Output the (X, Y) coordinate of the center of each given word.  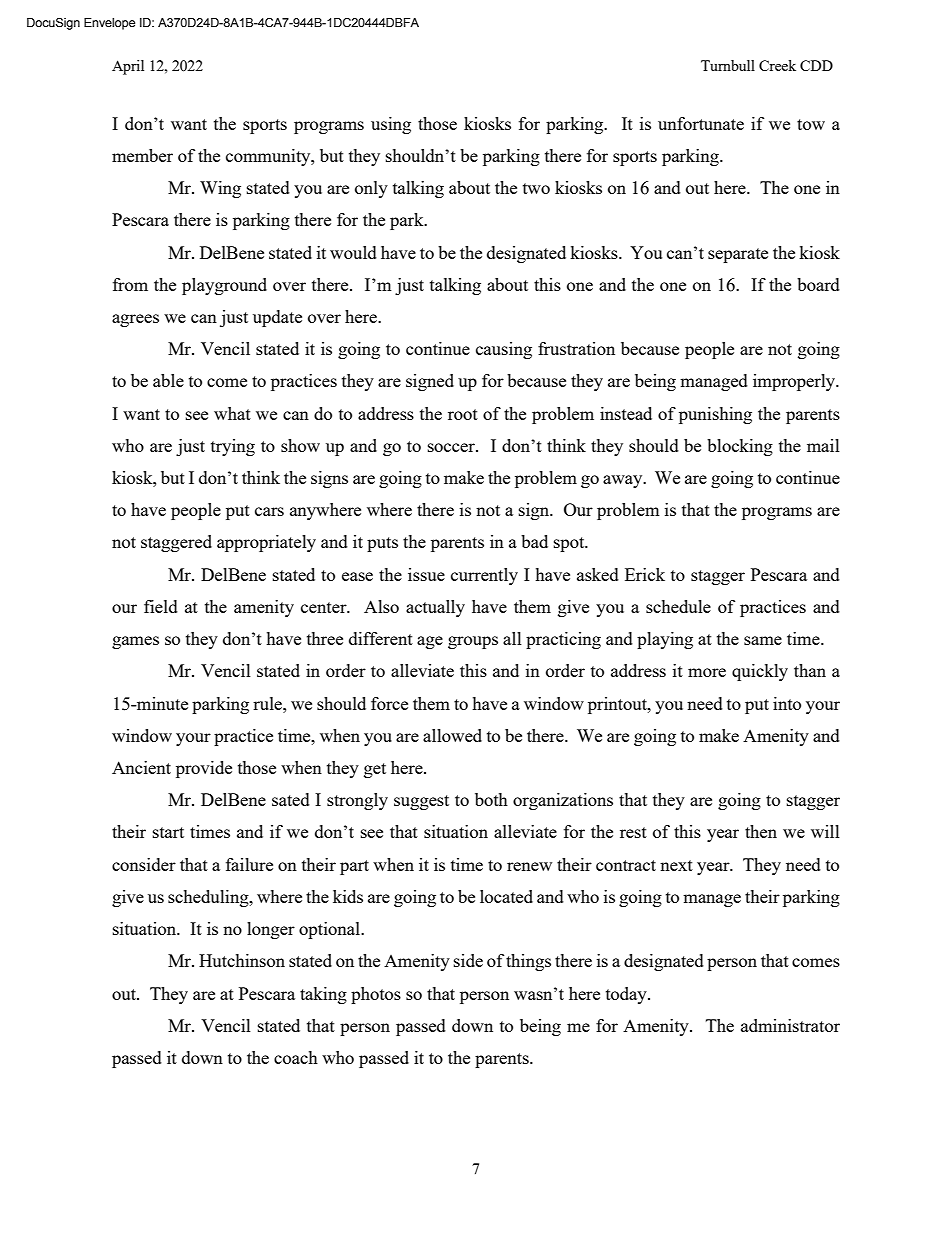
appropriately (266, 543)
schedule (678, 606)
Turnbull (728, 65)
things (528, 962)
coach (296, 1057)
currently (484, 576)
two (536, 188)
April (128, 67)
